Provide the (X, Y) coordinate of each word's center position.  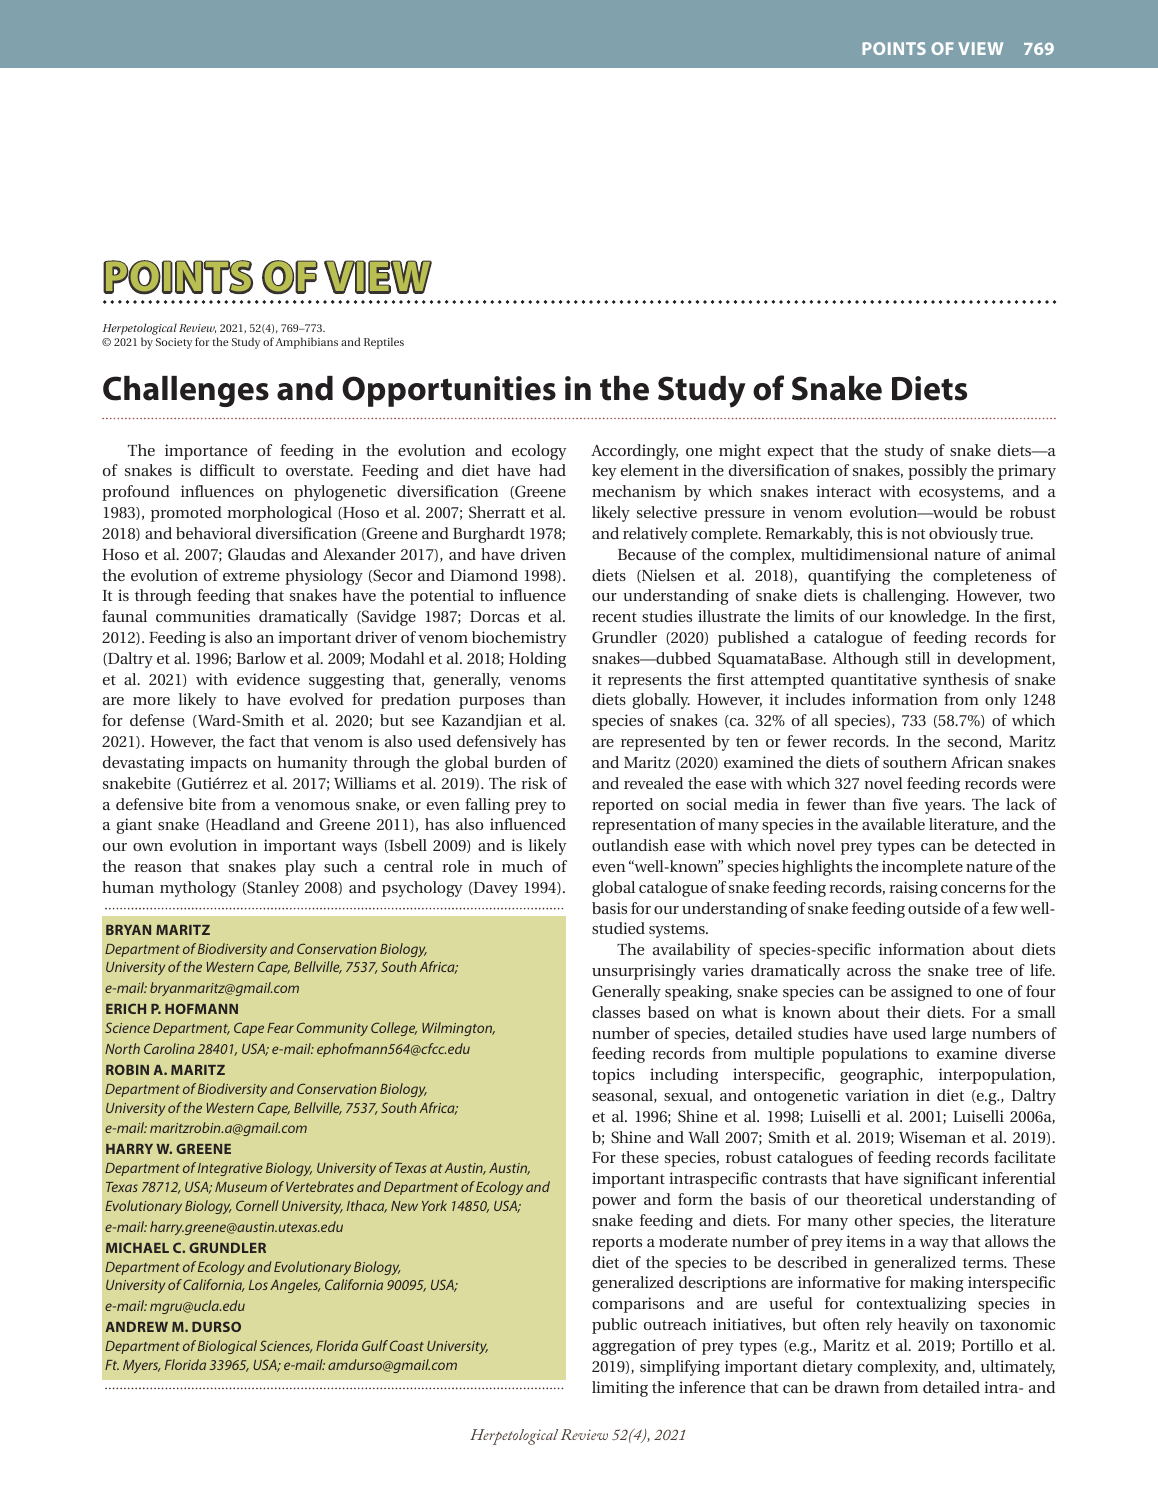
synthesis (955, 681)
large (949, 1035)
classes (616, 1012)
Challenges (186, 391)
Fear (280, 1028)
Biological (227, 1347)
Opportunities (449, 391)
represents (645, 682)
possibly (937, 472)
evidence (268, 679)
